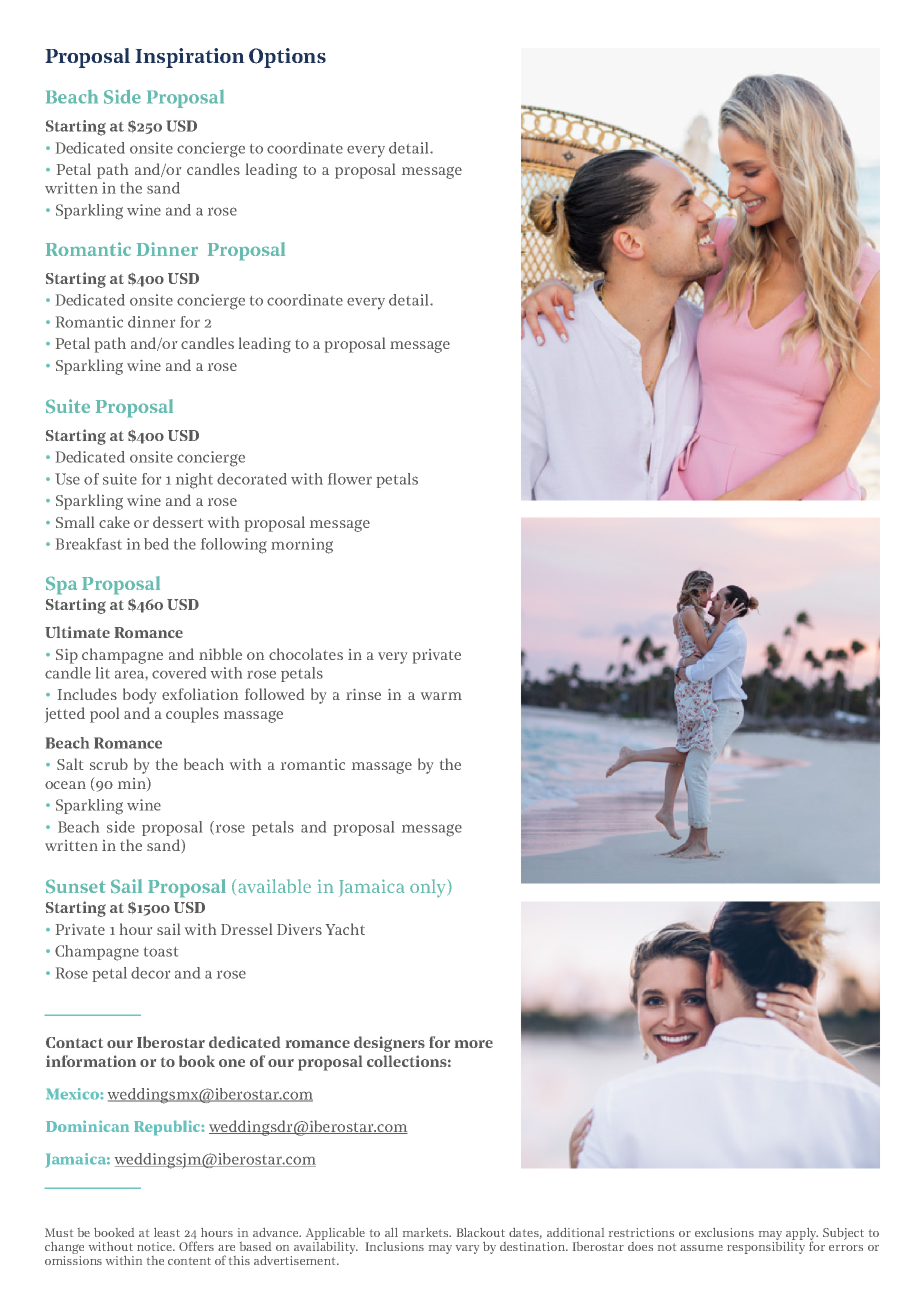  I want to click on morning, so click(302, 546).
